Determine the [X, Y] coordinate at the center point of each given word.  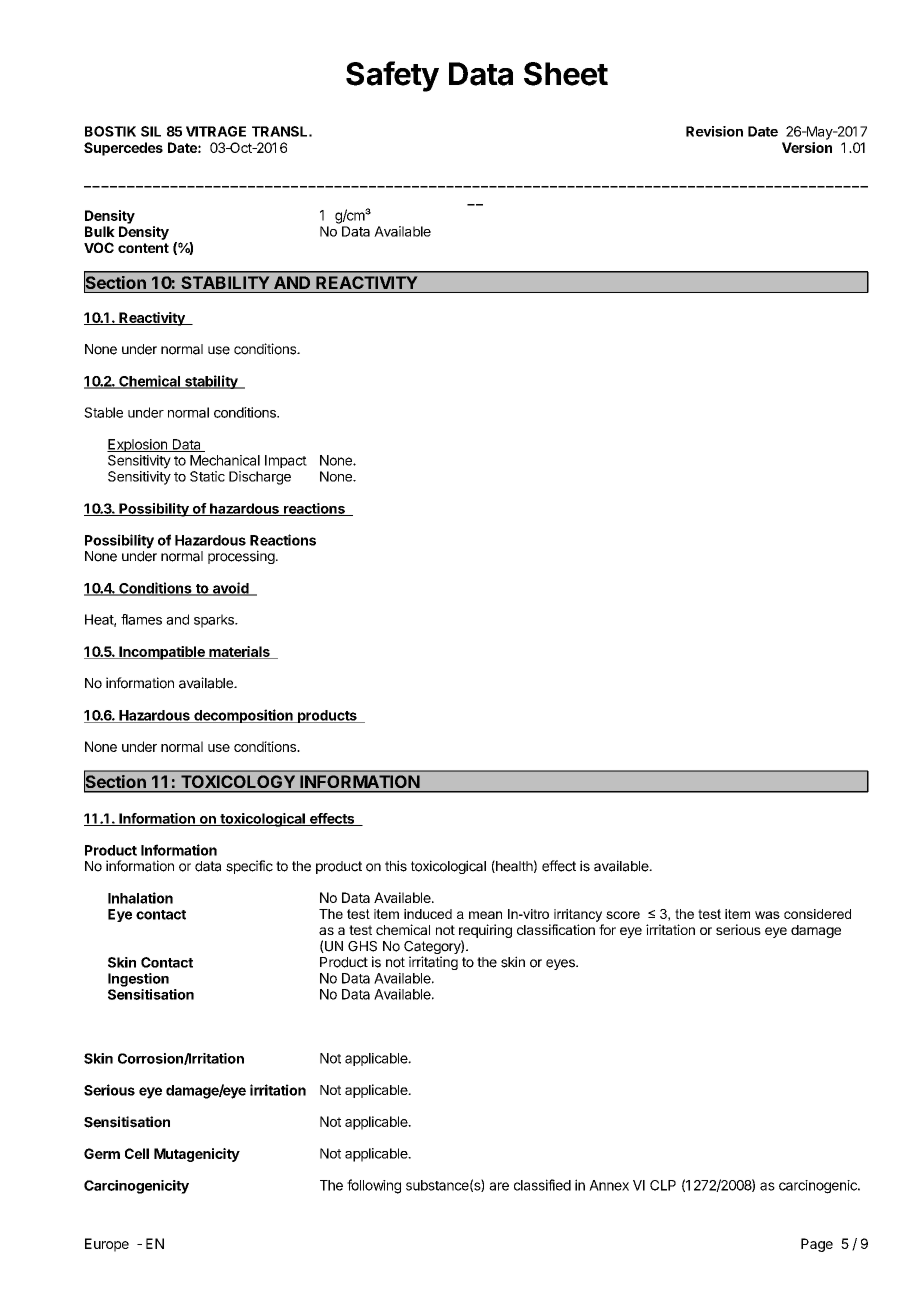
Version [807, 147]
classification [556, 929]
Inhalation [140, 898]
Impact [286, 461]
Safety [392, 76]
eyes [561, 964]
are [499, 1186]
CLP [663, 1185]
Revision [714, 131]
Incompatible [162, 653]
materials [239, 652]
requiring [485, 932]
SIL [151, 131]
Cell [137, 1153]
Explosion [138, 445]
